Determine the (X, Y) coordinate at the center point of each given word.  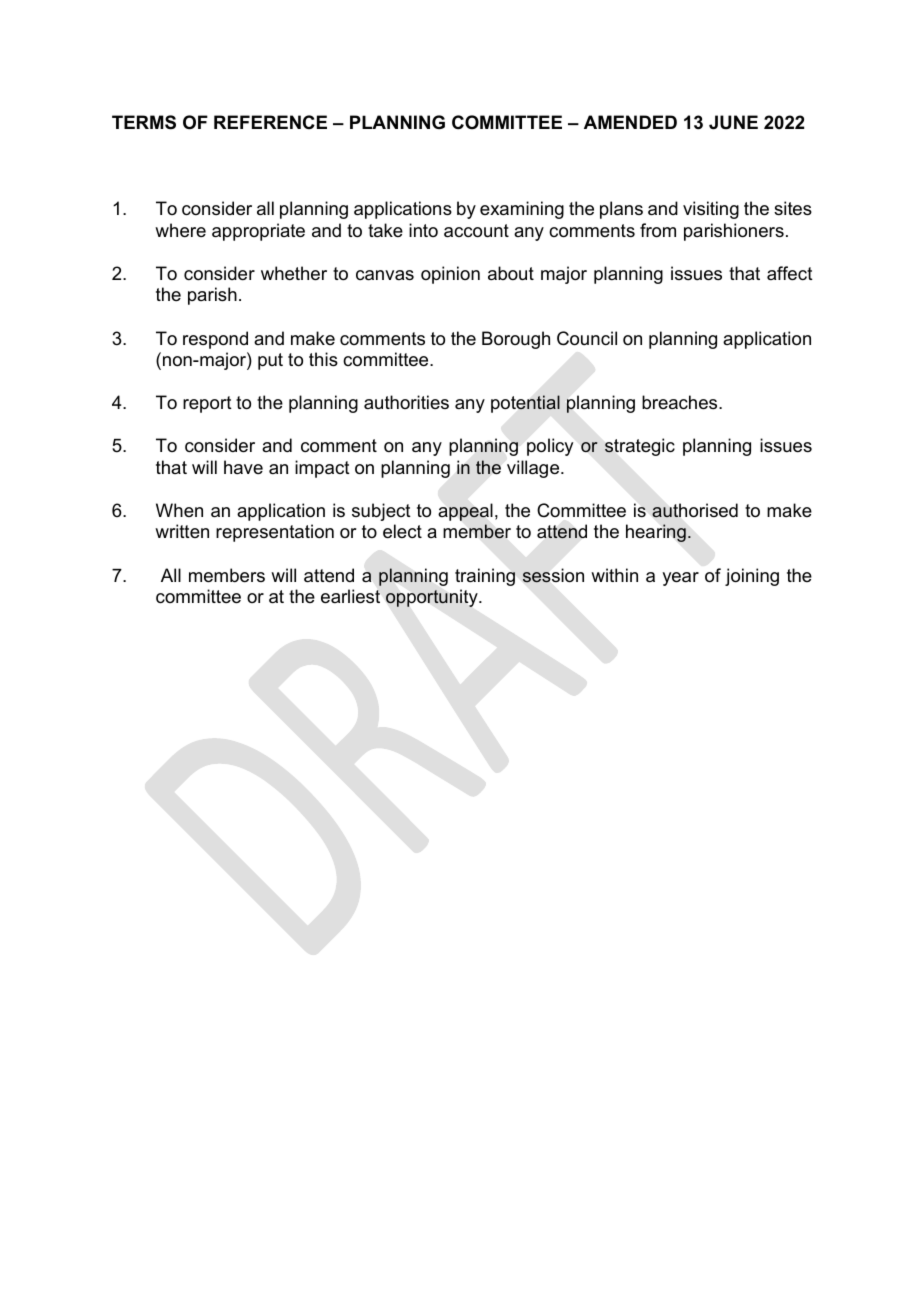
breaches (681, 402)
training (485, 577)
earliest (350, 596)
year (680, 579)
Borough (516, 340)
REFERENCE (270, 122)
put (270, 361)
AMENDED (630, 122)
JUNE (733, 122)
